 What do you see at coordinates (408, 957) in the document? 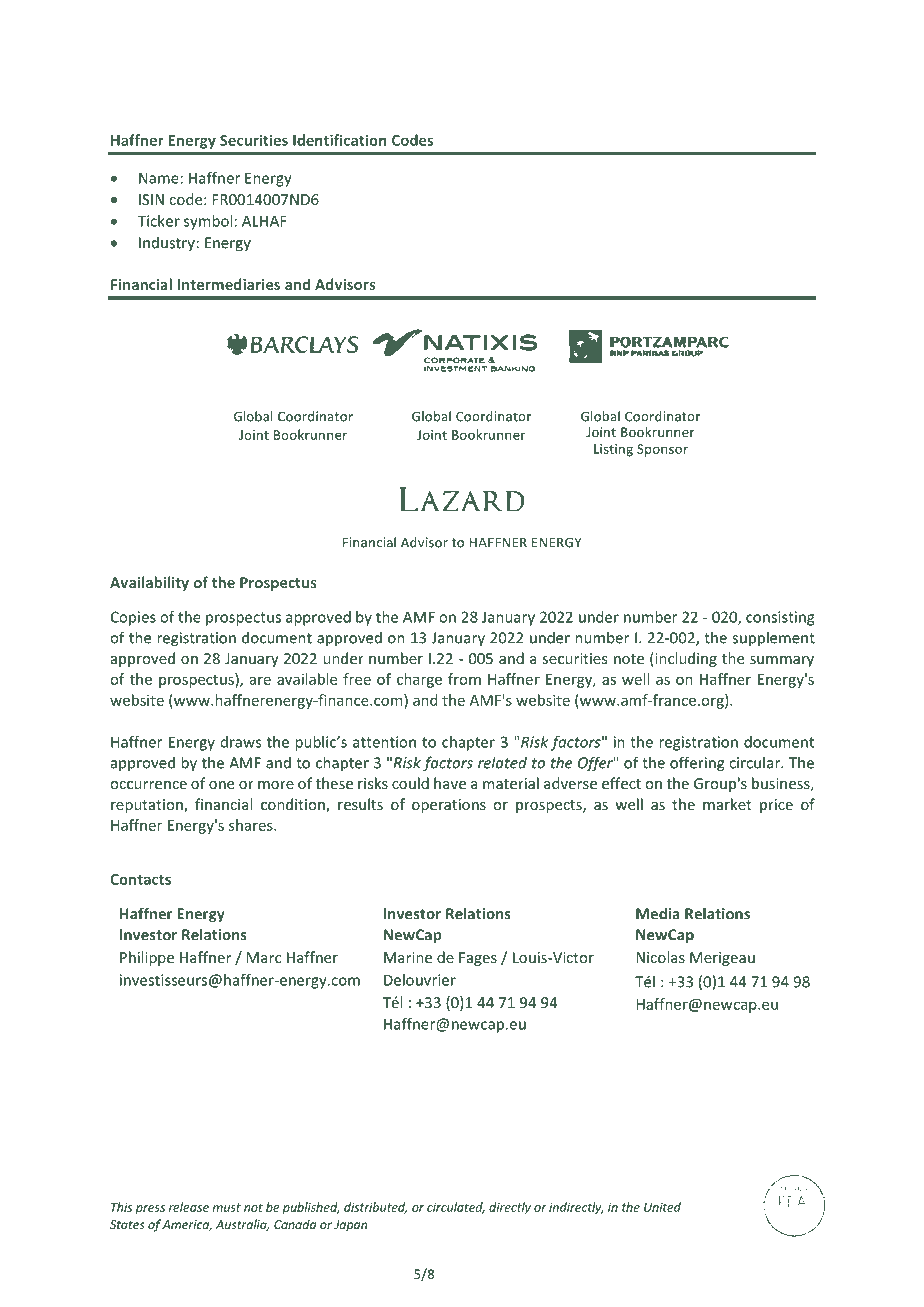
I see `Marine` at bounding box center [408, 957].
